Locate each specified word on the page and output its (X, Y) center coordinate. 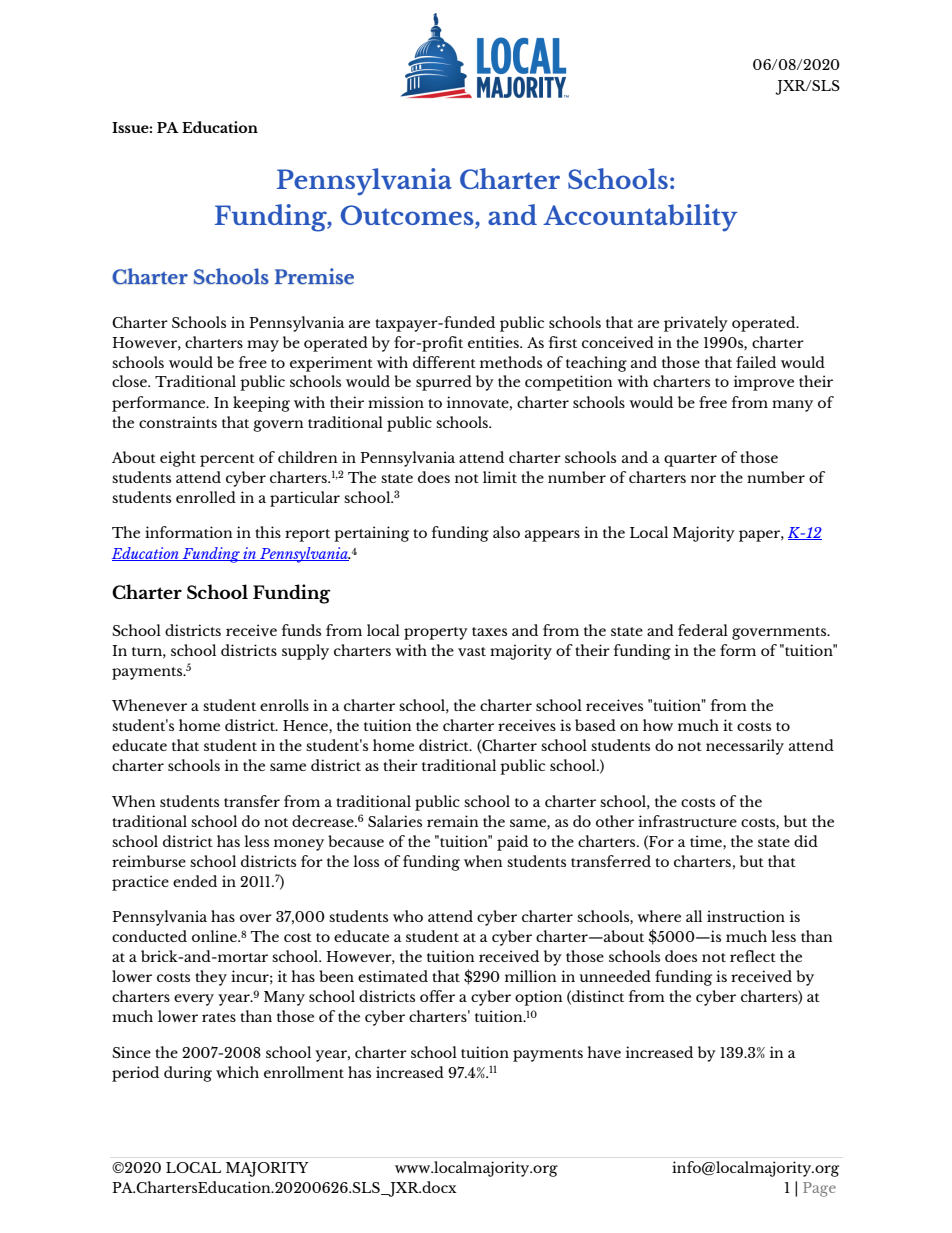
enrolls (284, 705)
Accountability (640, 218)
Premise (314, 276)
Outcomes (408, 215)
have (604, 1052)
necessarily (745, 747)
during (188, 1074)
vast (472, 651)
